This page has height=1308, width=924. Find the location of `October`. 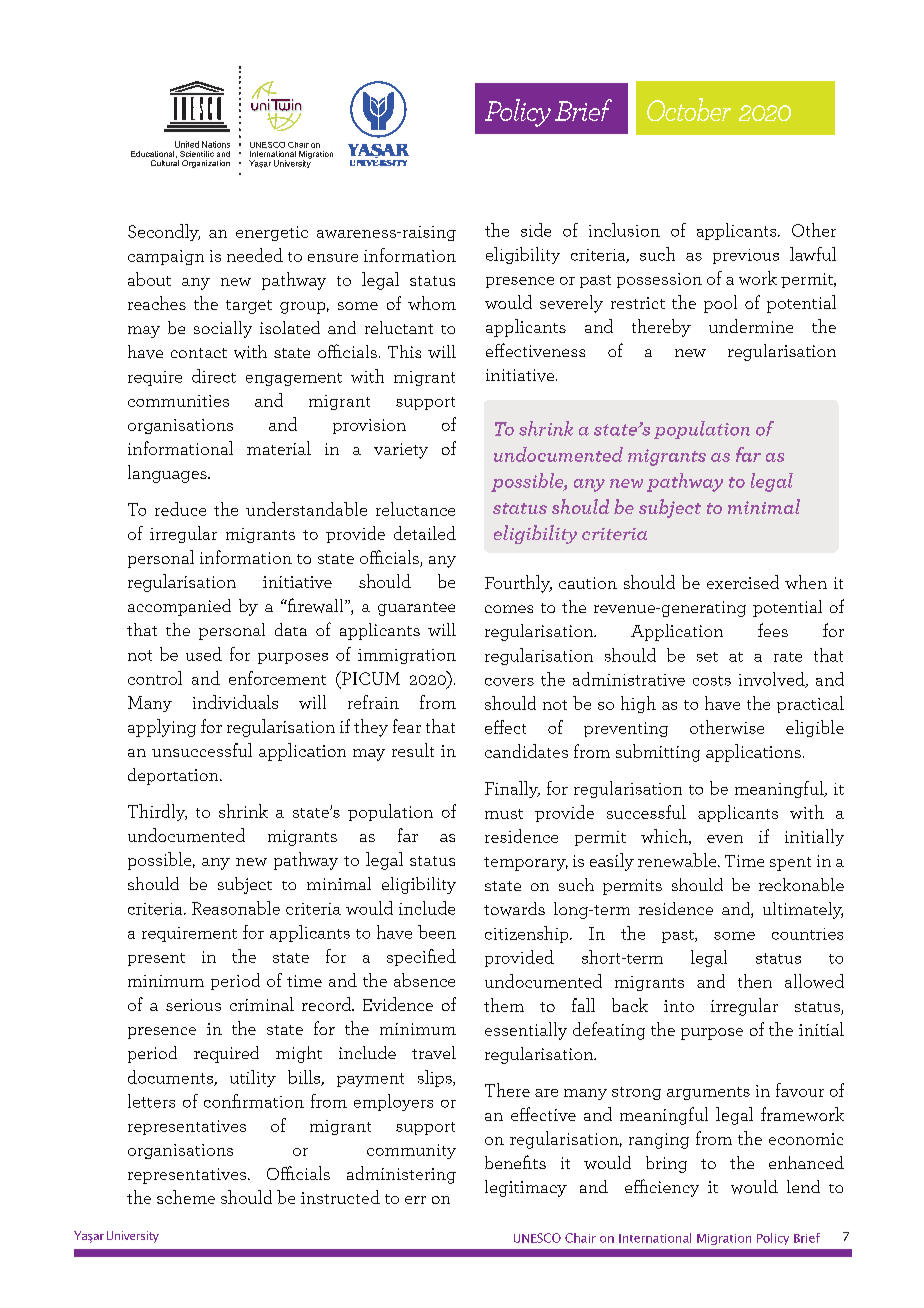

October is located at coordinates (689, 109).
